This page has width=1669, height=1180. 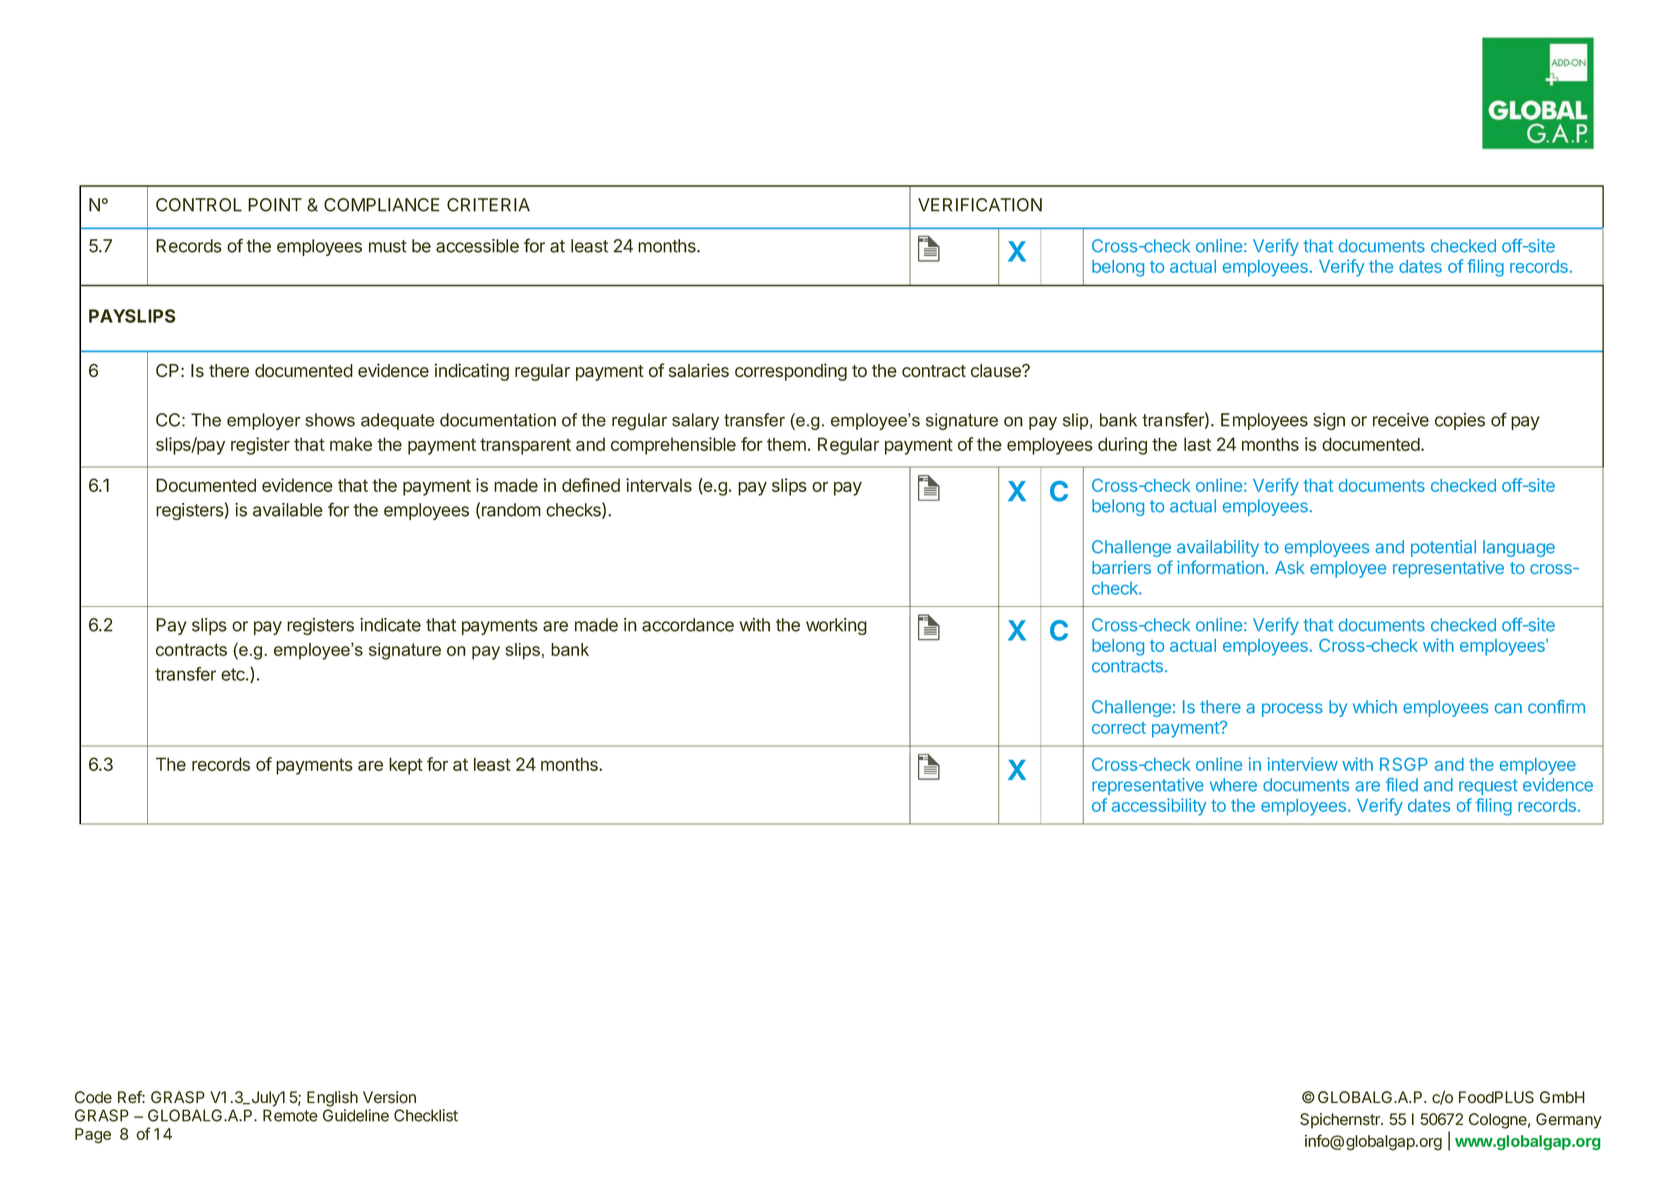 I want to click on make, so click(x=351, y=444).
